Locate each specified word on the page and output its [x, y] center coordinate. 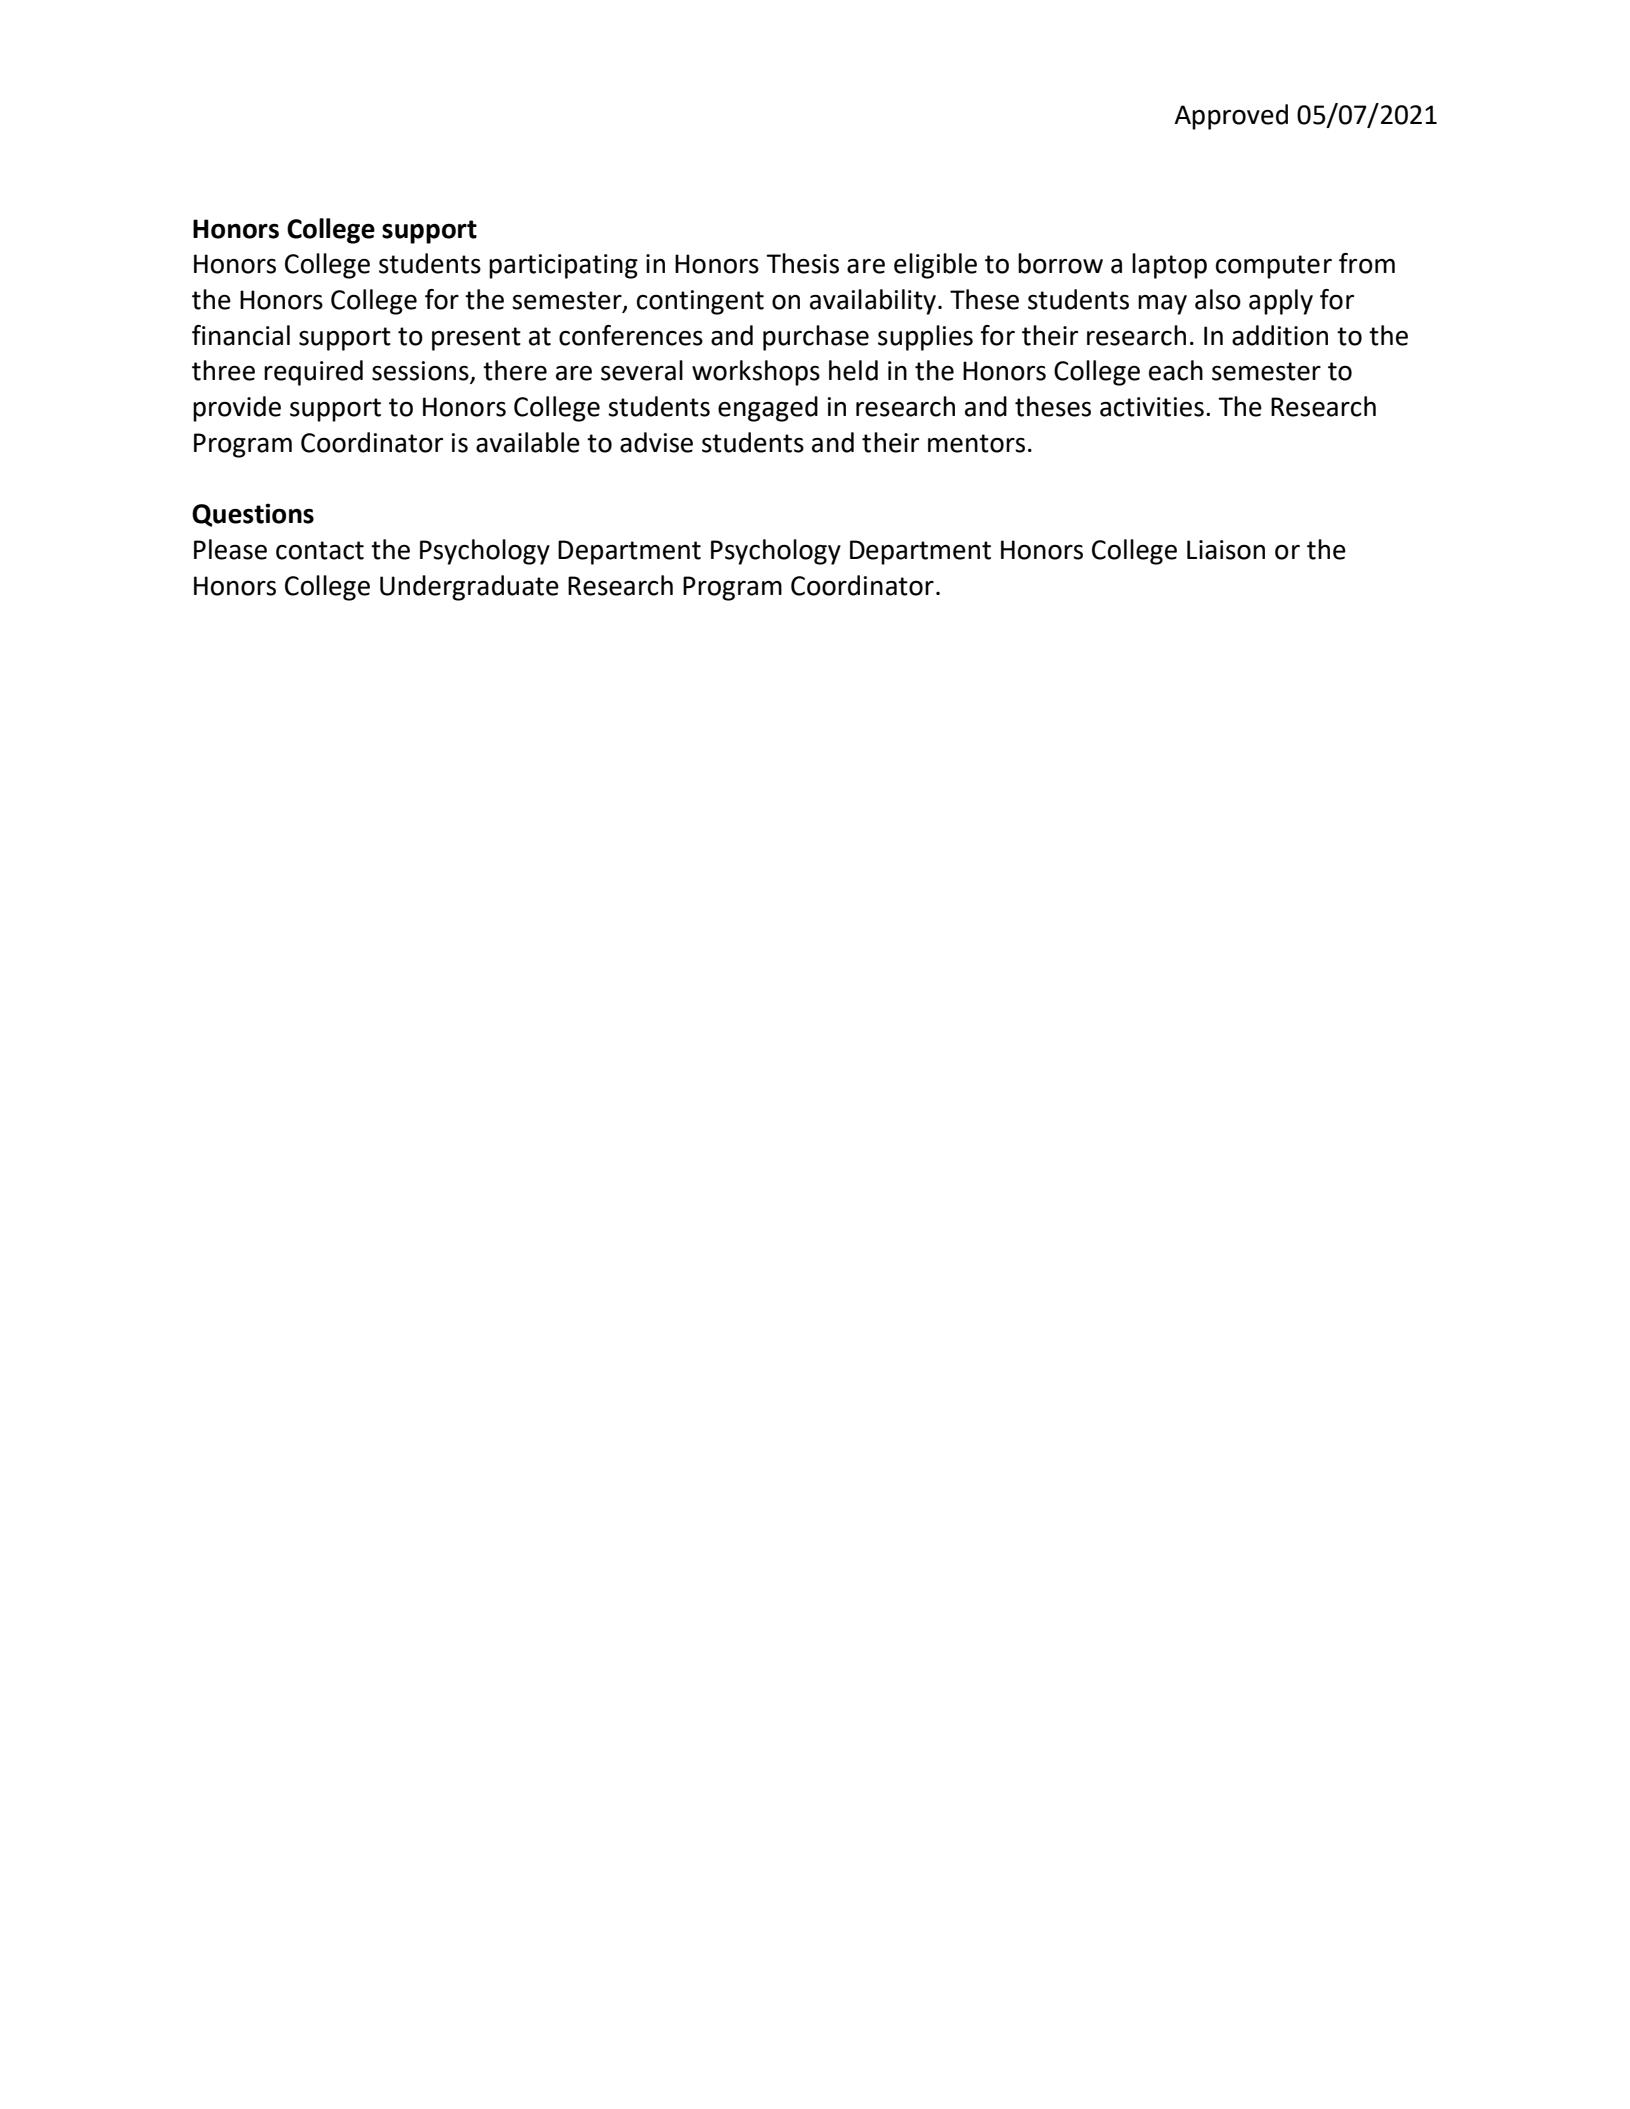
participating [563, 266]
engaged [768, 409]
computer [1274, 267]
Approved [1231, 117]
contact [320, 550]
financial [241, 335]
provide [237, 409]
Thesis [802, 263]
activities [1152, 407]
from [1367, 263]
